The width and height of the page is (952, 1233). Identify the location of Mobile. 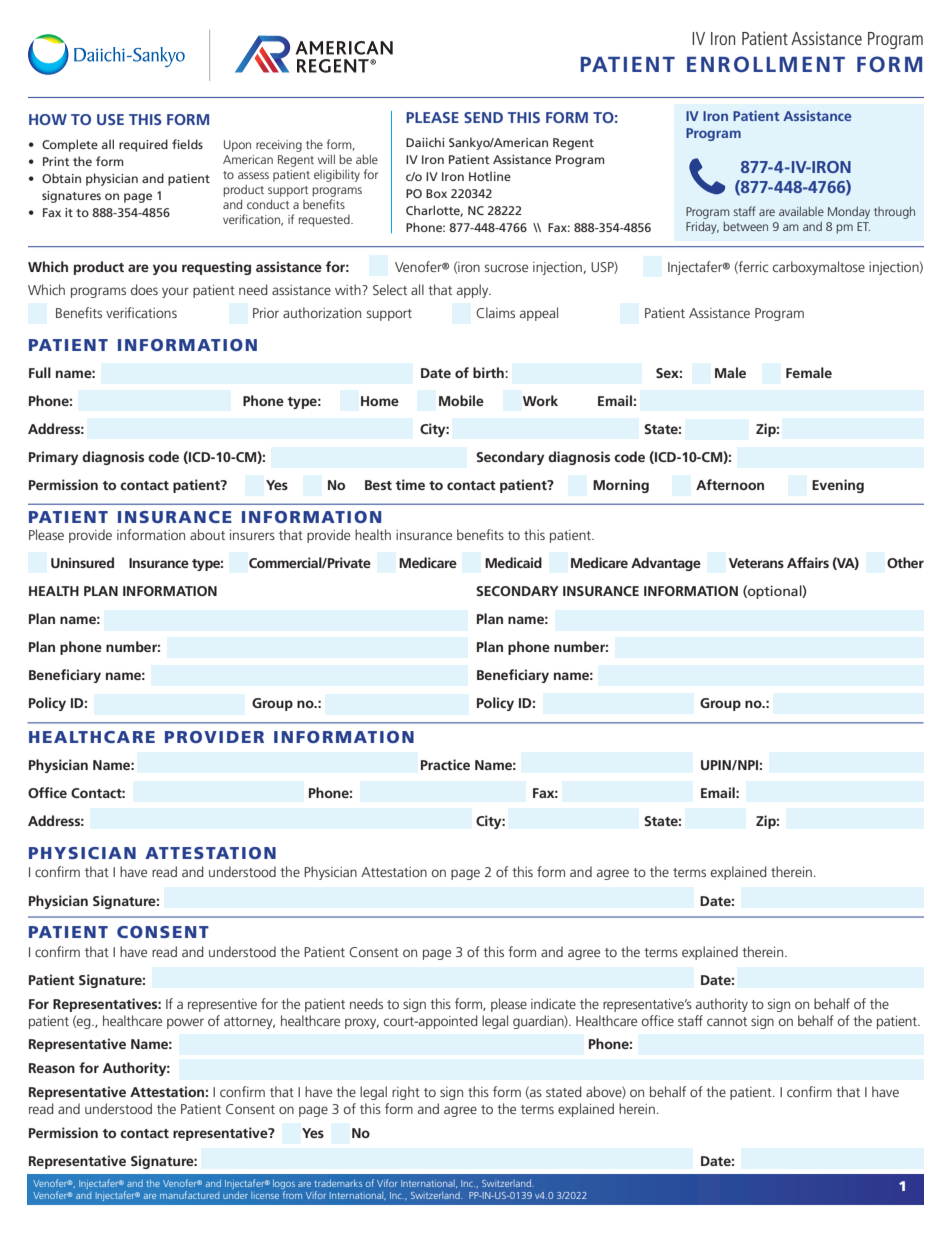
(461, 400).
